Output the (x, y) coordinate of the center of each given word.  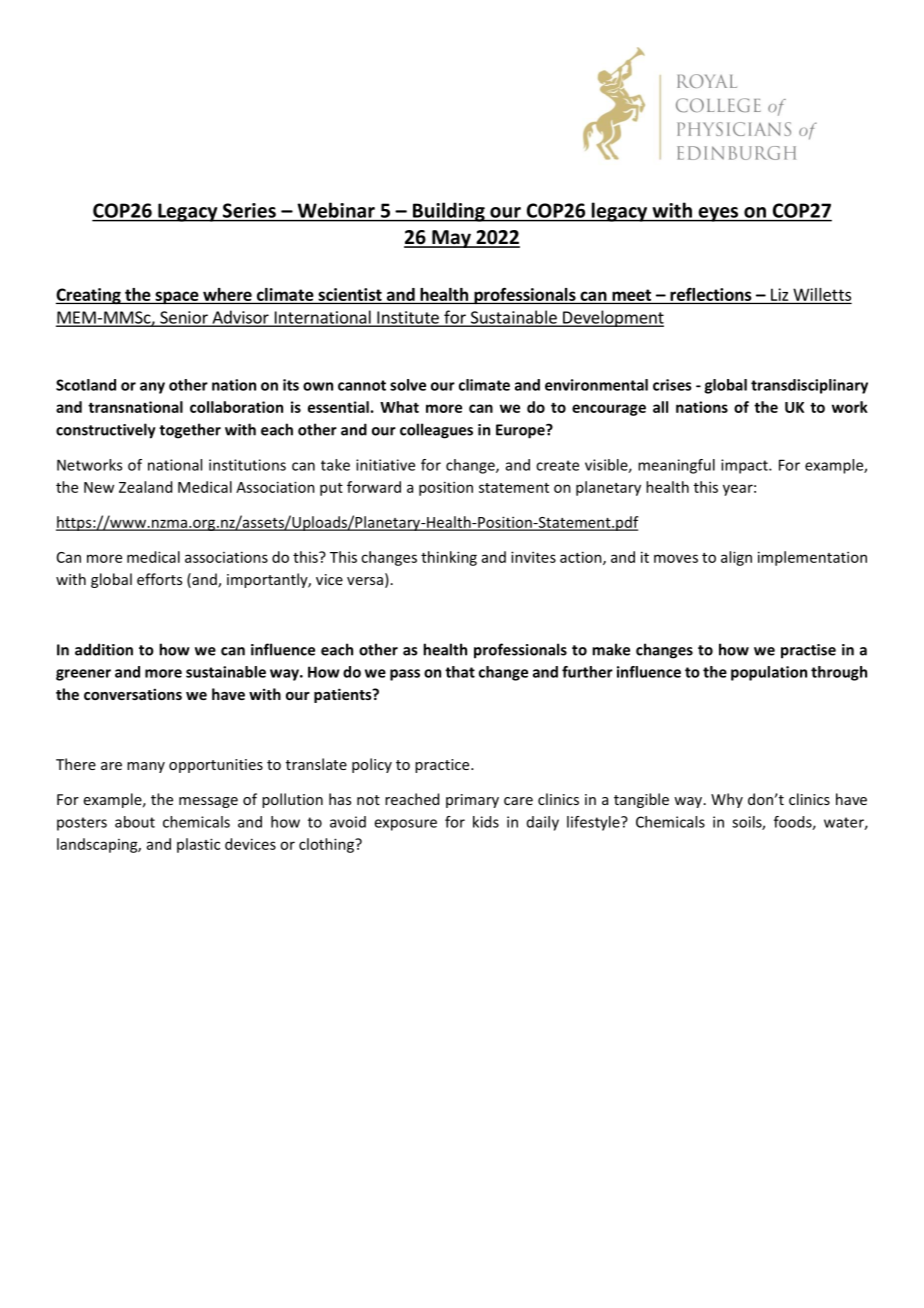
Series (249, 210)
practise (808, 651)
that (460, 672)
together (190, 431)
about (135, 822)
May (451, 239)
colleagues (436, 431)
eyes (718, 214)
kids (486, 822)
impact (745, 466)
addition (104, 649)
